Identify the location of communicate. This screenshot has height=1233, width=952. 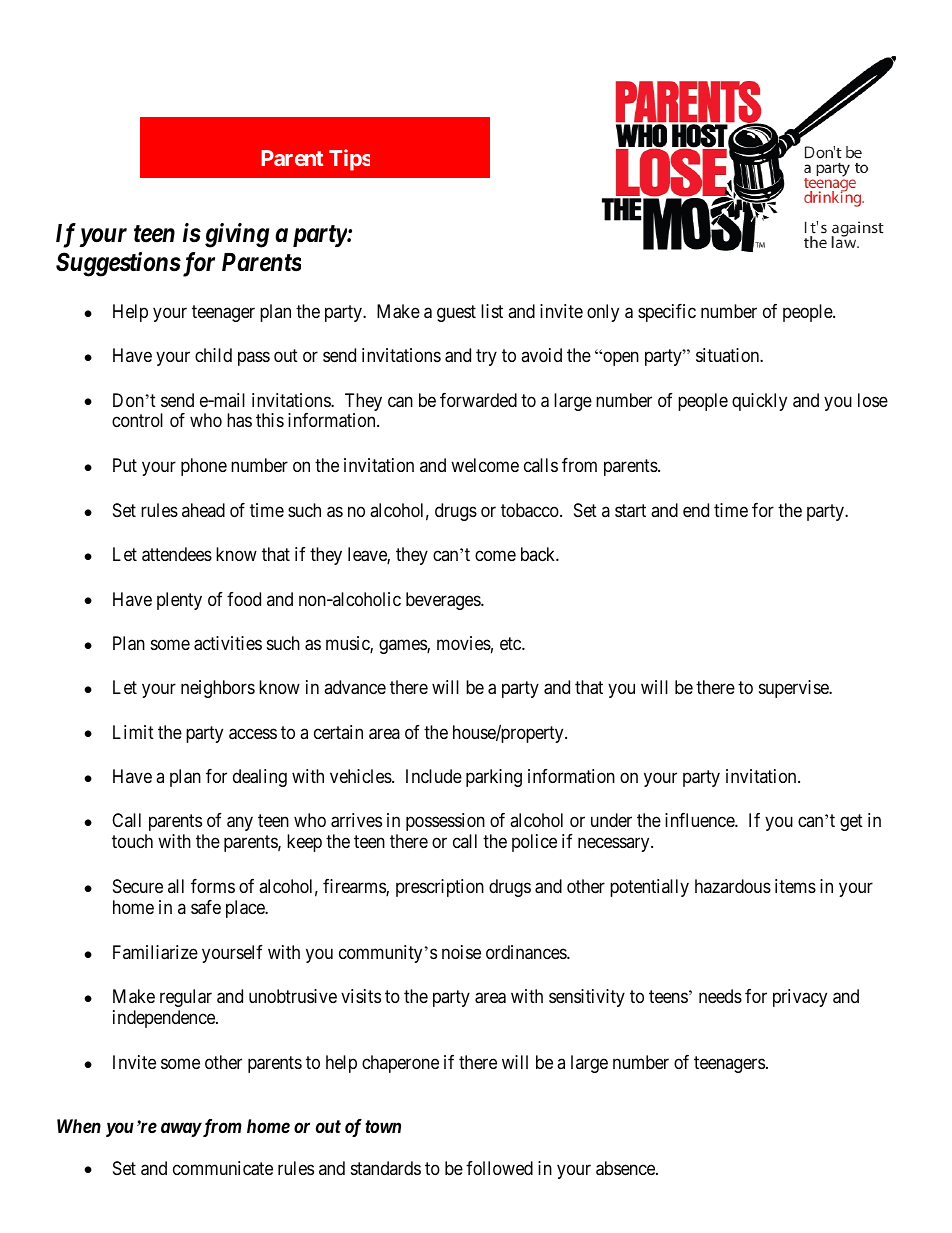
(223, 1168).
